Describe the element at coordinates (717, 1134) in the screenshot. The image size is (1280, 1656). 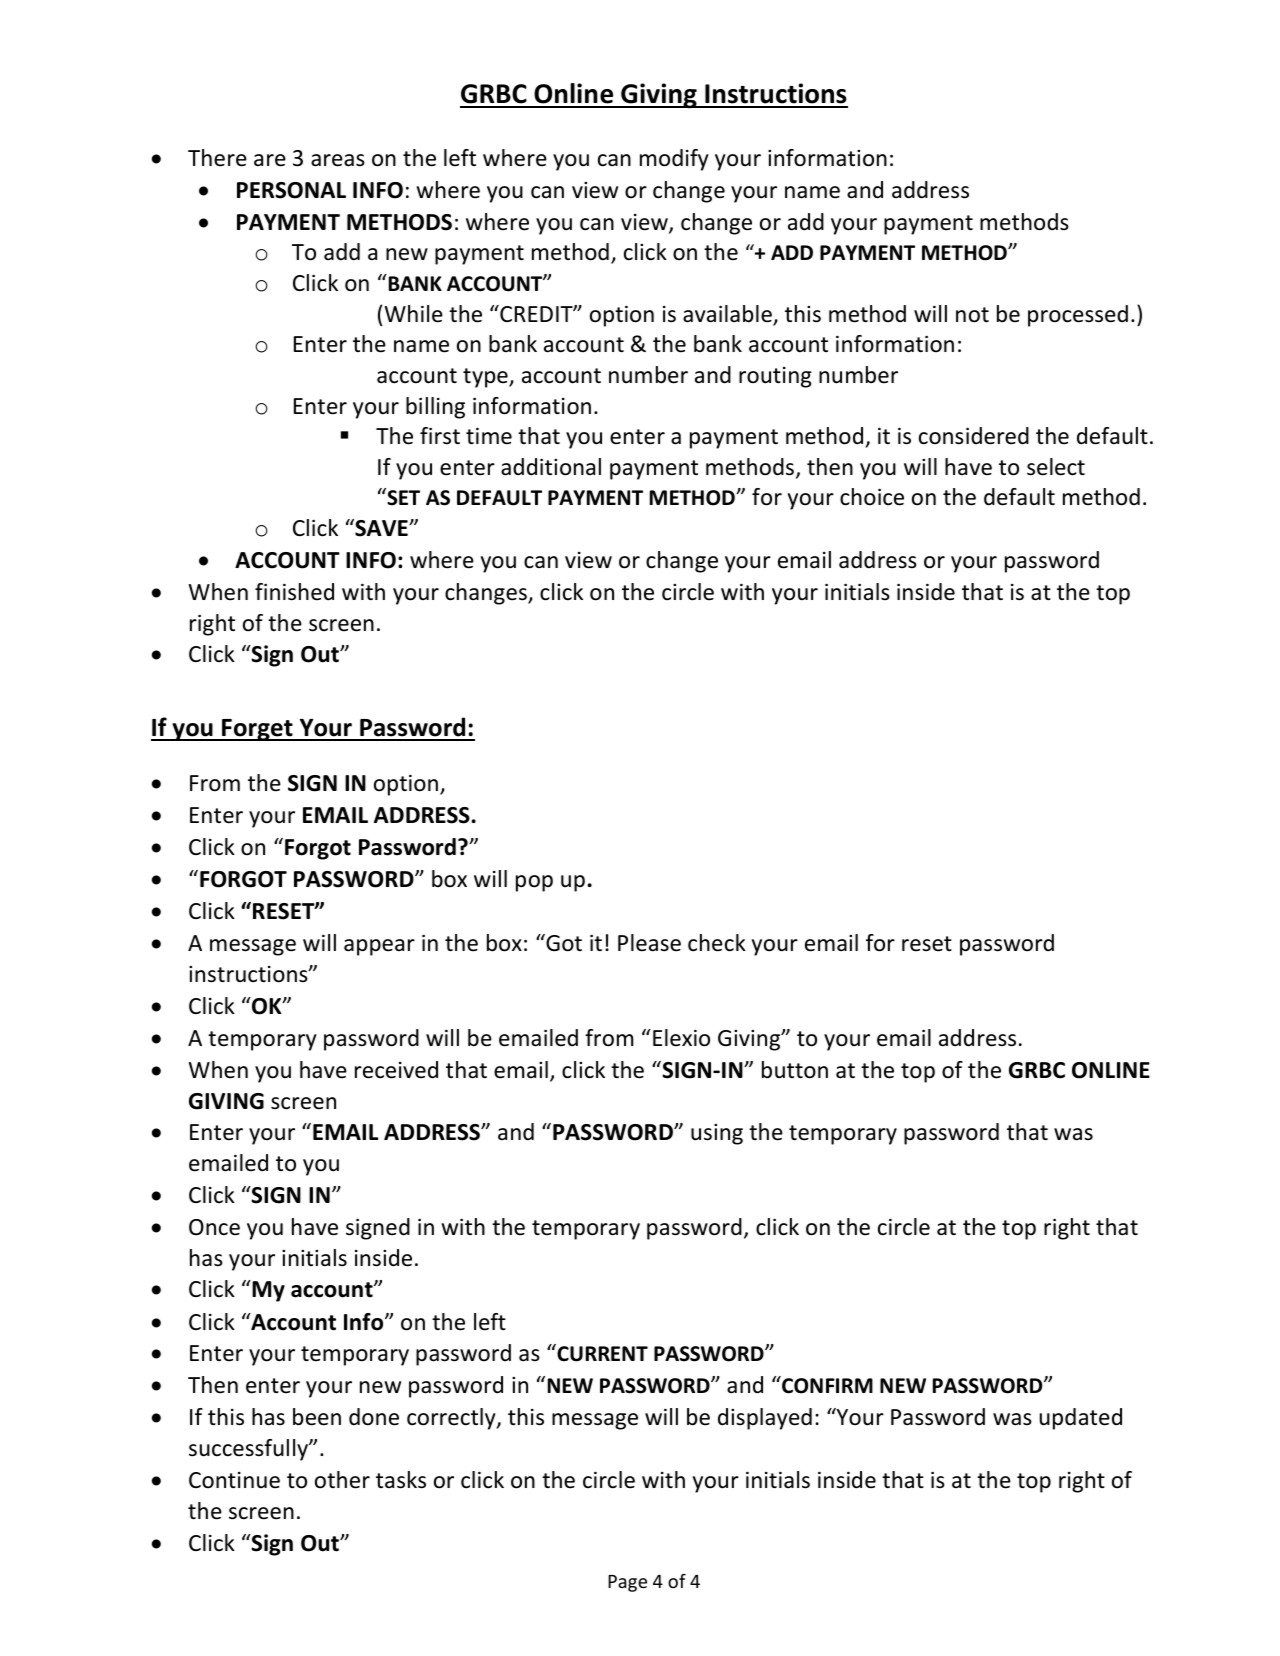
I see `using` at that location.
